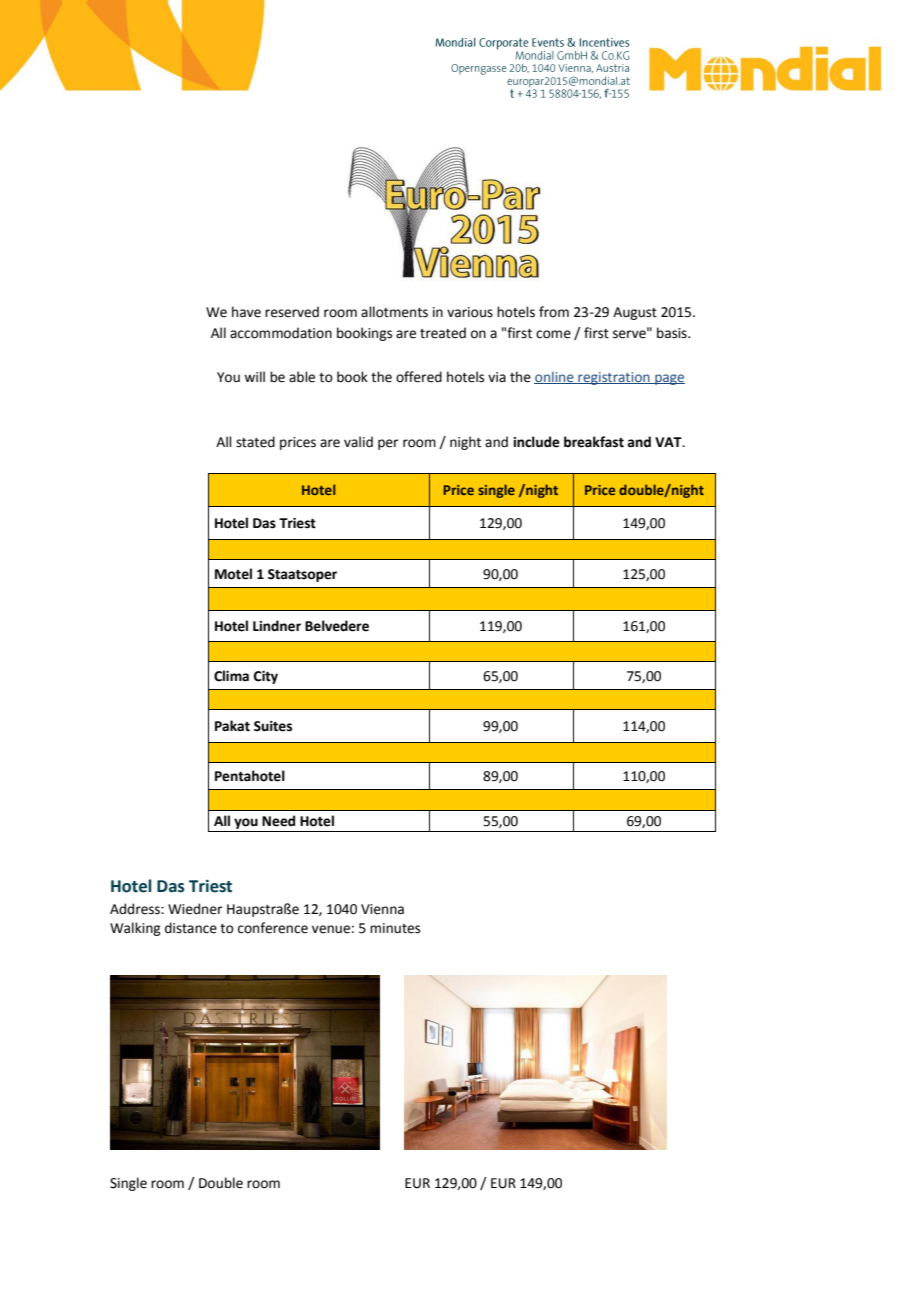 This image has width=924, height=1308. I want to click on City, so click(266, 677).
